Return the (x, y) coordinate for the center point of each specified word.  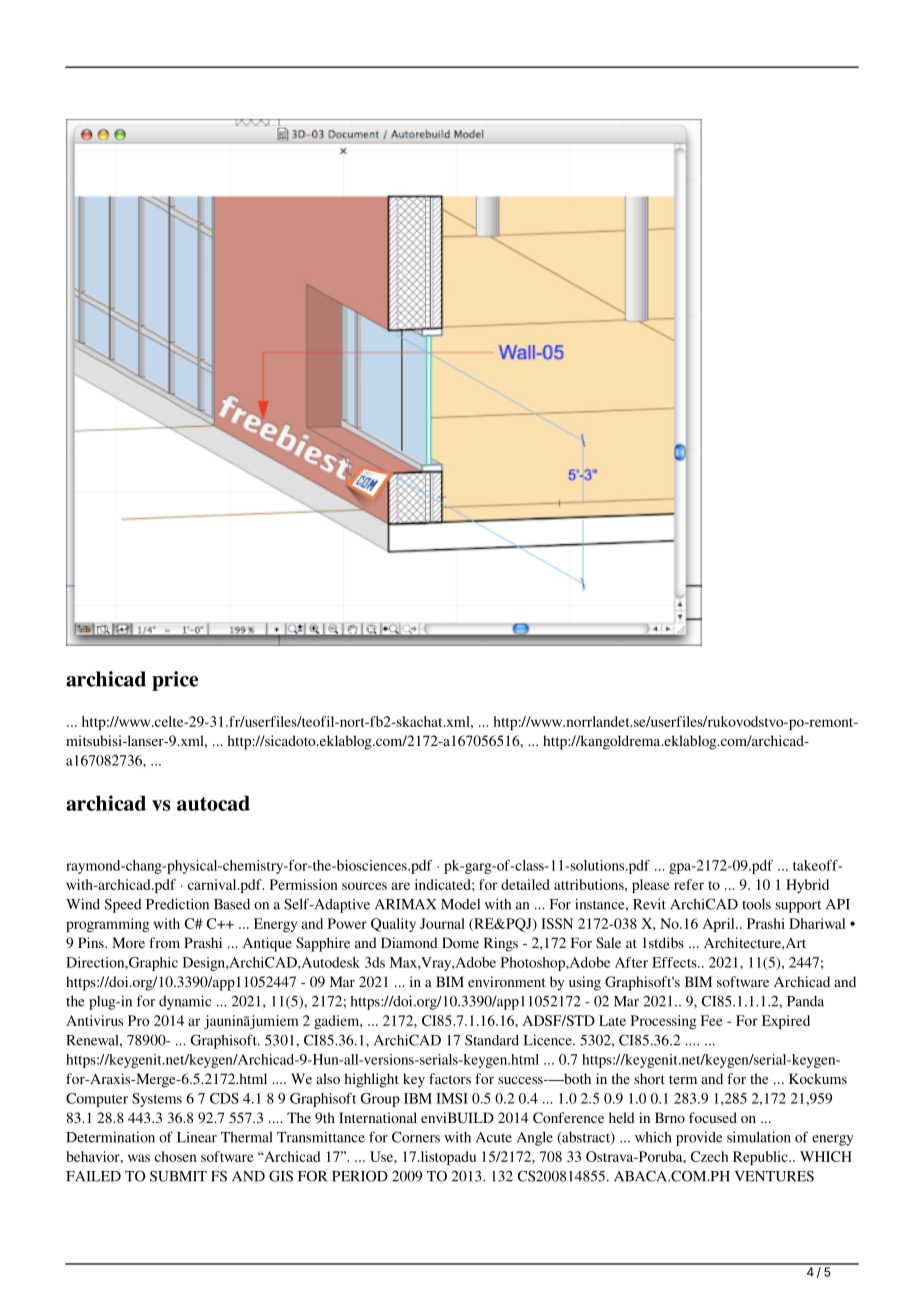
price (175, 681)
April (720, 925)
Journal (442, 923)
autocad (213, 803)
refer (689, 884)
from (164, 942)
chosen (176, 1156)
